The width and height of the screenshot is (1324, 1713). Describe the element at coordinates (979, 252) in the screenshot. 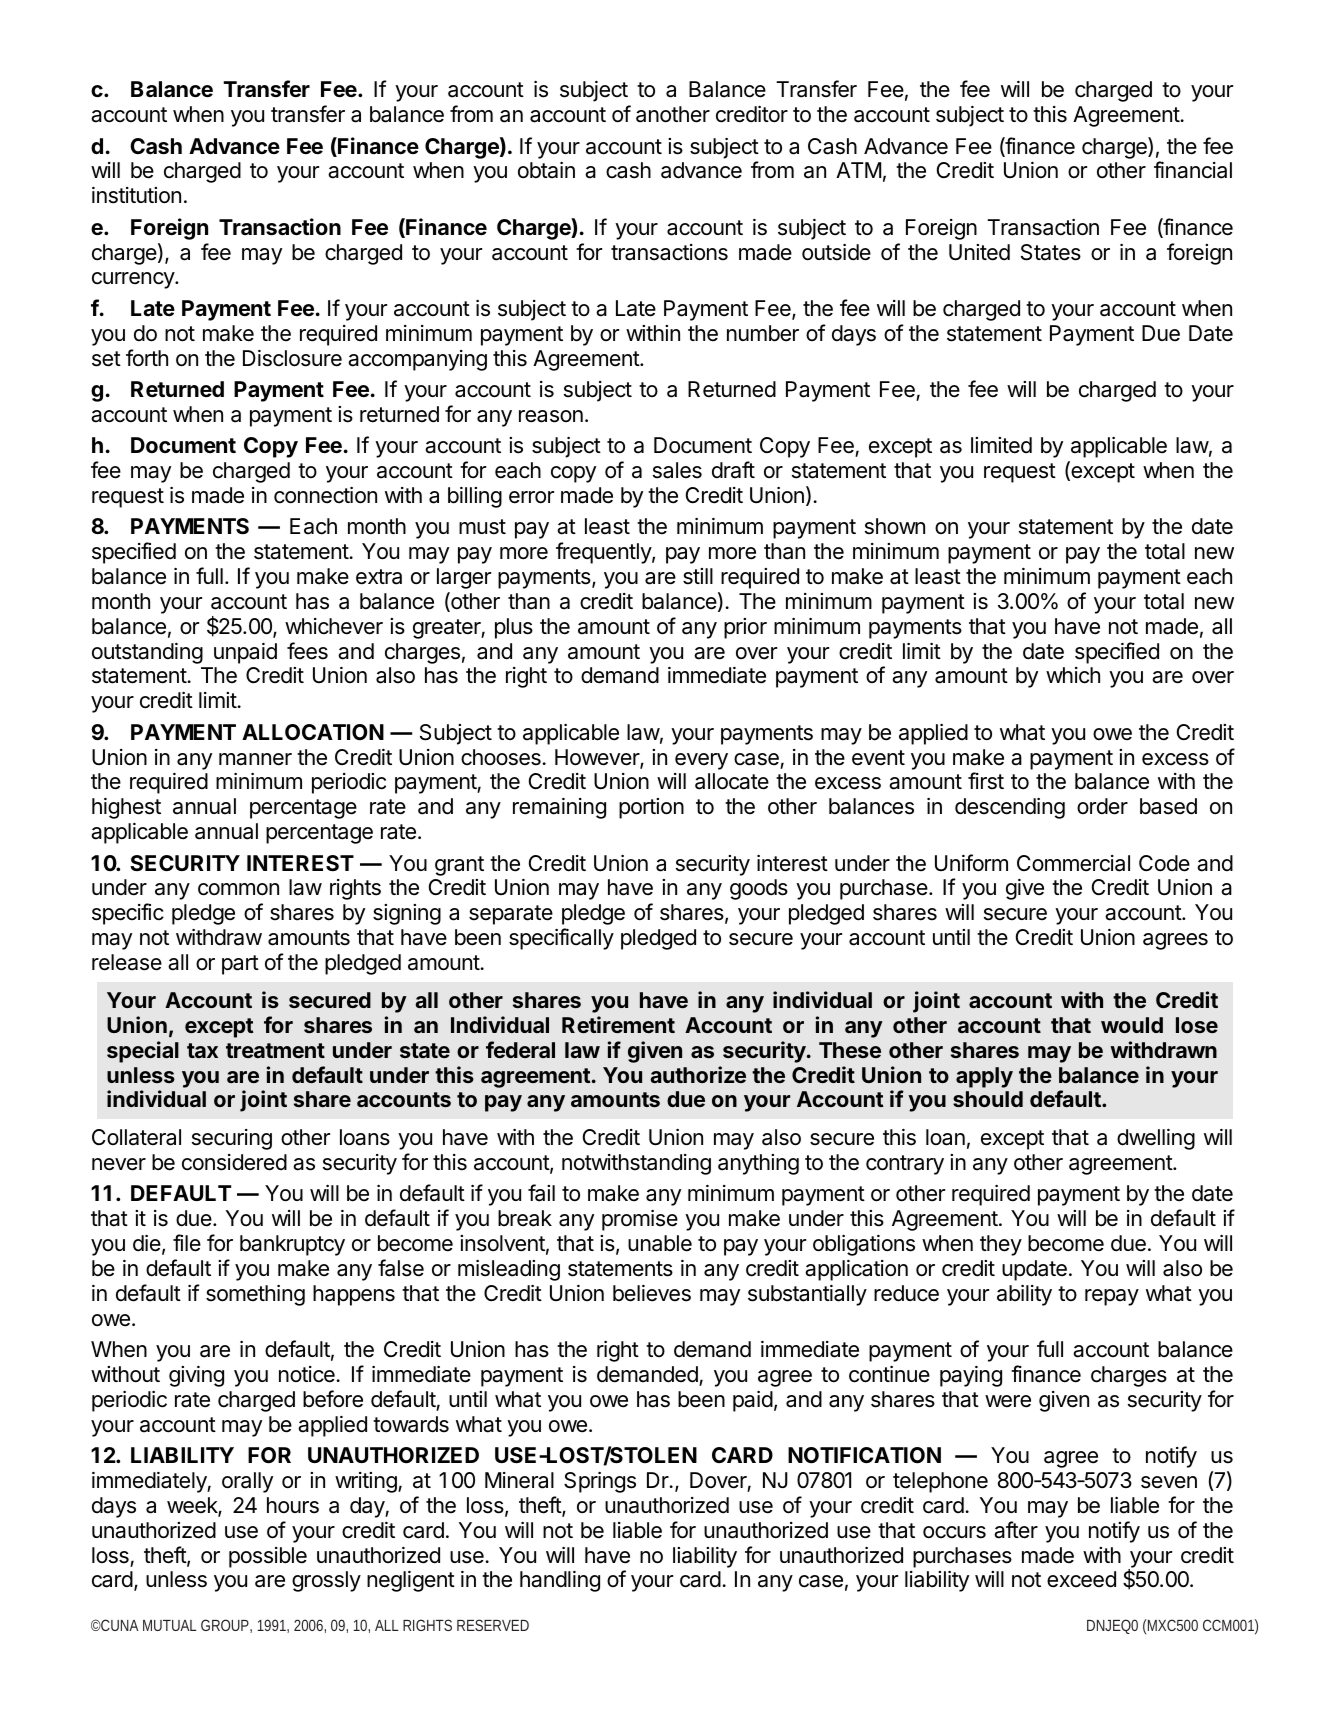

I see `United` at that location.
